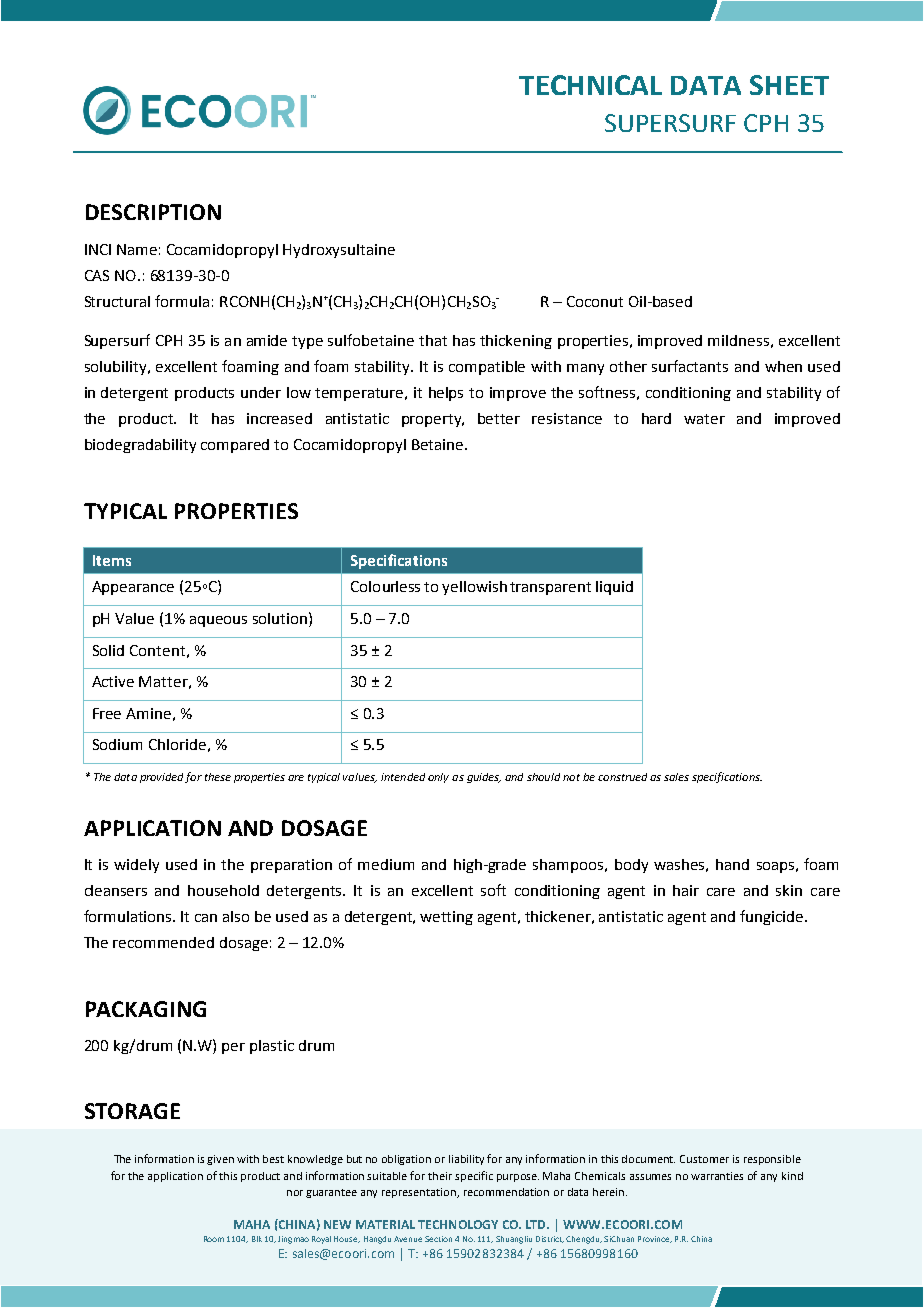 The width and height of the screenshot is (924, 1308). I want to click on construed, so click(622, 777).
